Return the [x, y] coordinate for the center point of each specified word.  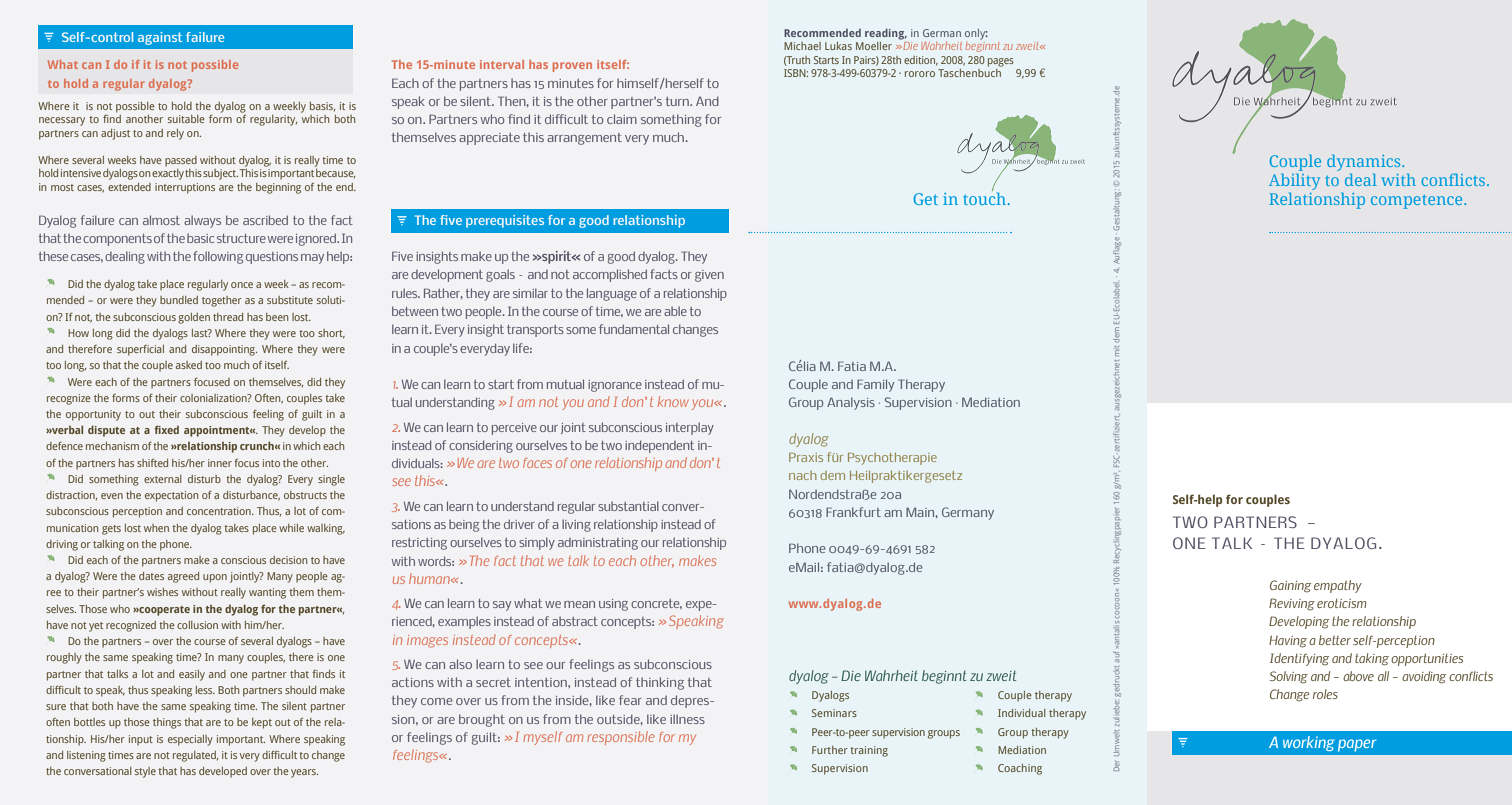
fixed [166, 429]
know [673, 401]
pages [1001, 62]
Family [875, 385]
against [160, 38]
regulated [195, 756]
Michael [802, 46]
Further [830, 750]
